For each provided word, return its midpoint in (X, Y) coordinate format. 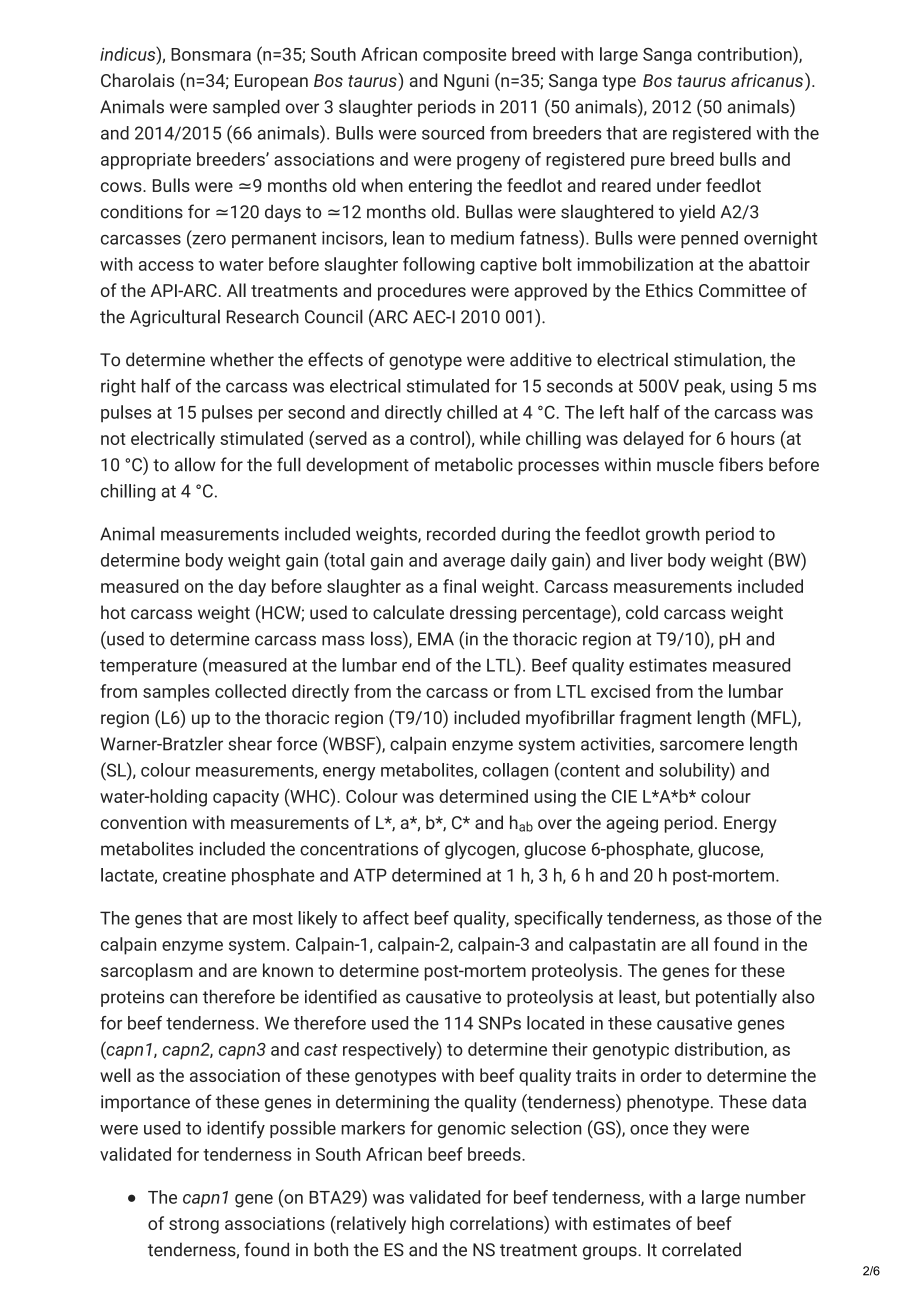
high (428, 1225)
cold (642, 612)
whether (242, 359)
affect (386, 918)
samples (176, 693)
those (749, 918)
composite (464, 56)
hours (753, 438)
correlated (701, 1249)
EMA (436, 639)
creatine (194, 875)
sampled (246, 108)
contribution (746, 53)
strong (194, 1226)
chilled (472, 412)
